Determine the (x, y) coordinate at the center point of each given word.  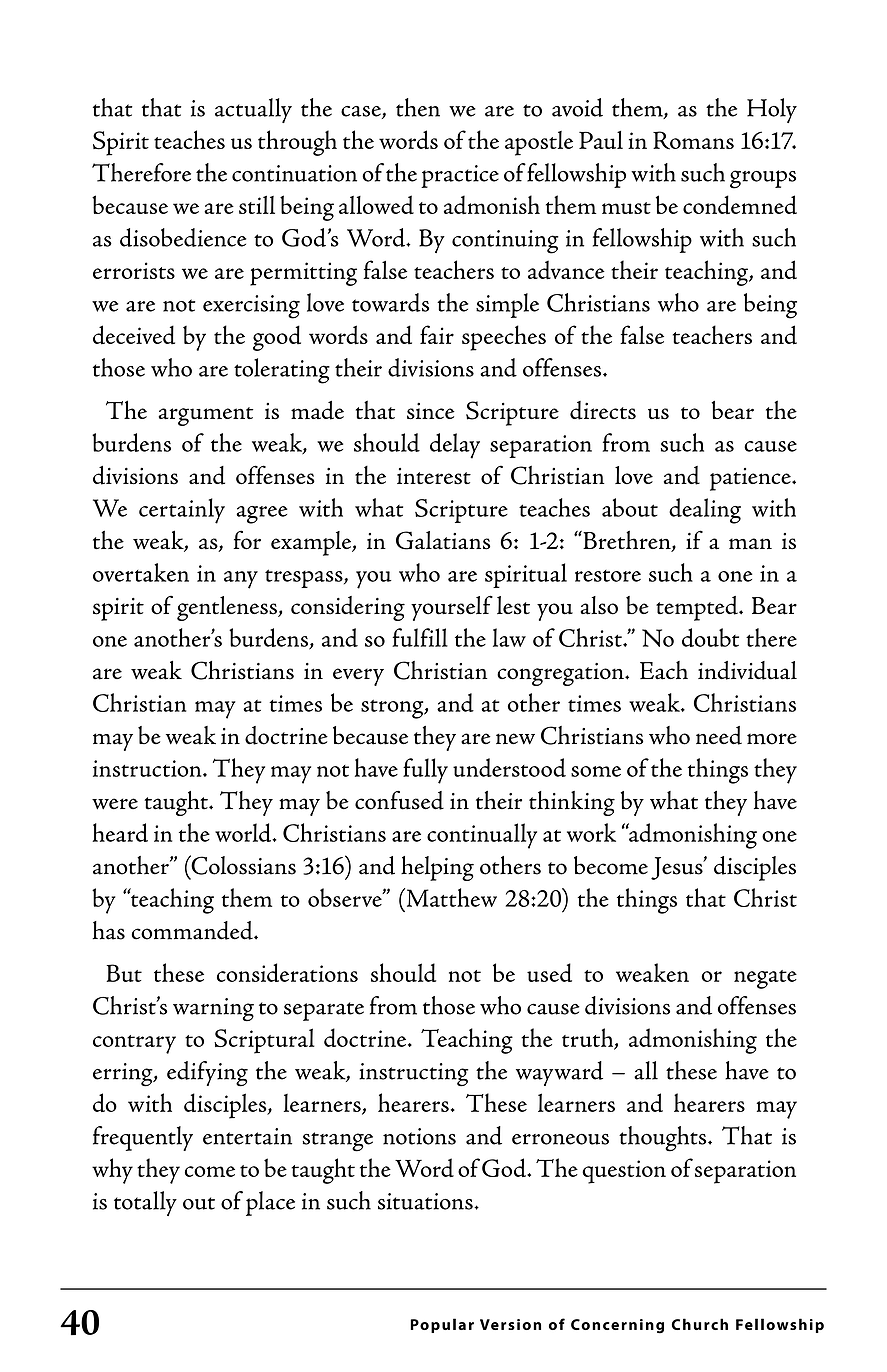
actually (253, 110)
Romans (693, 140)
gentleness (228, 608)
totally (145, 1203)
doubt (710, 637)
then (418, 107)
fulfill (420, 637)
